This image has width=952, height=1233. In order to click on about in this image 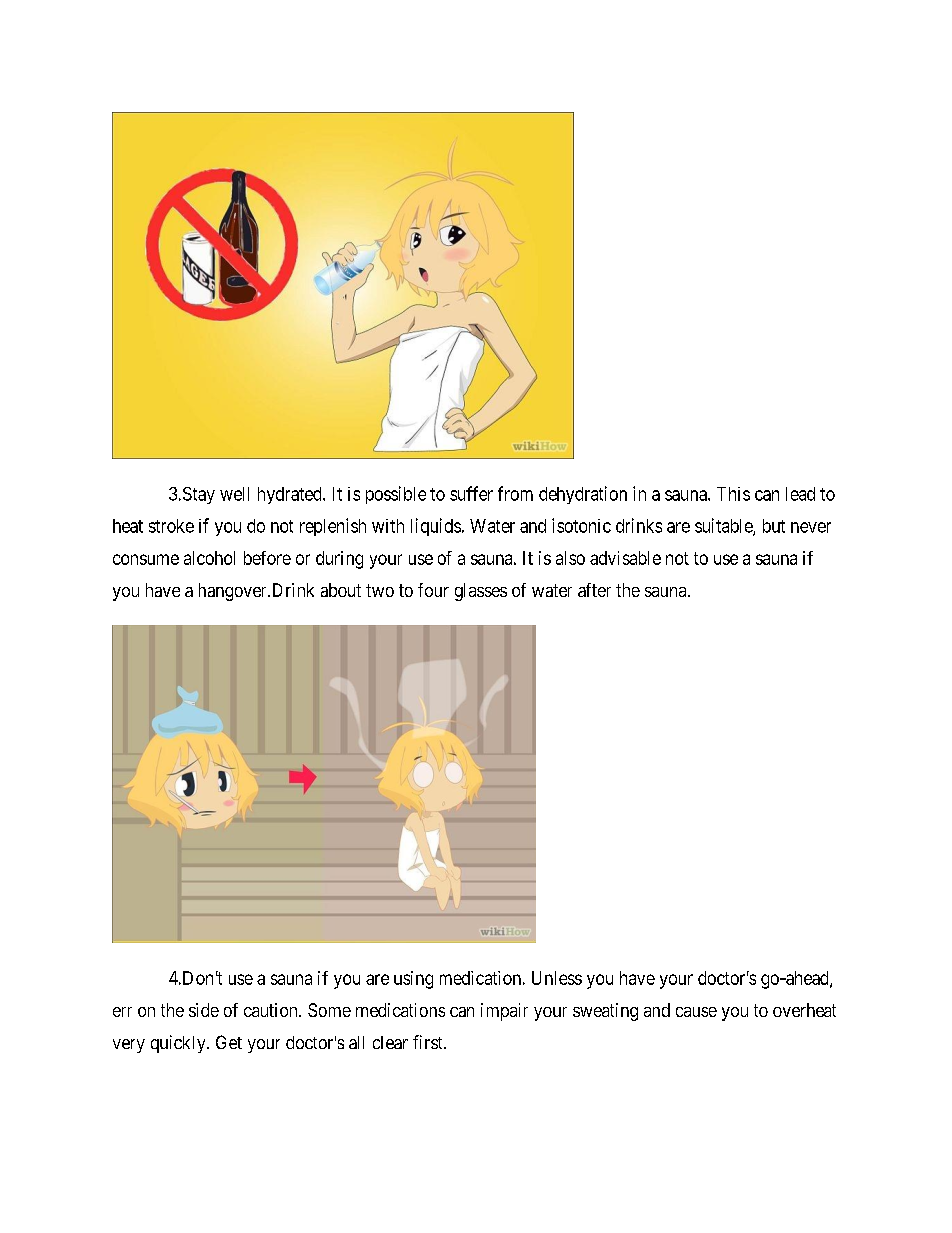, I will do `click(341, 590)`.
